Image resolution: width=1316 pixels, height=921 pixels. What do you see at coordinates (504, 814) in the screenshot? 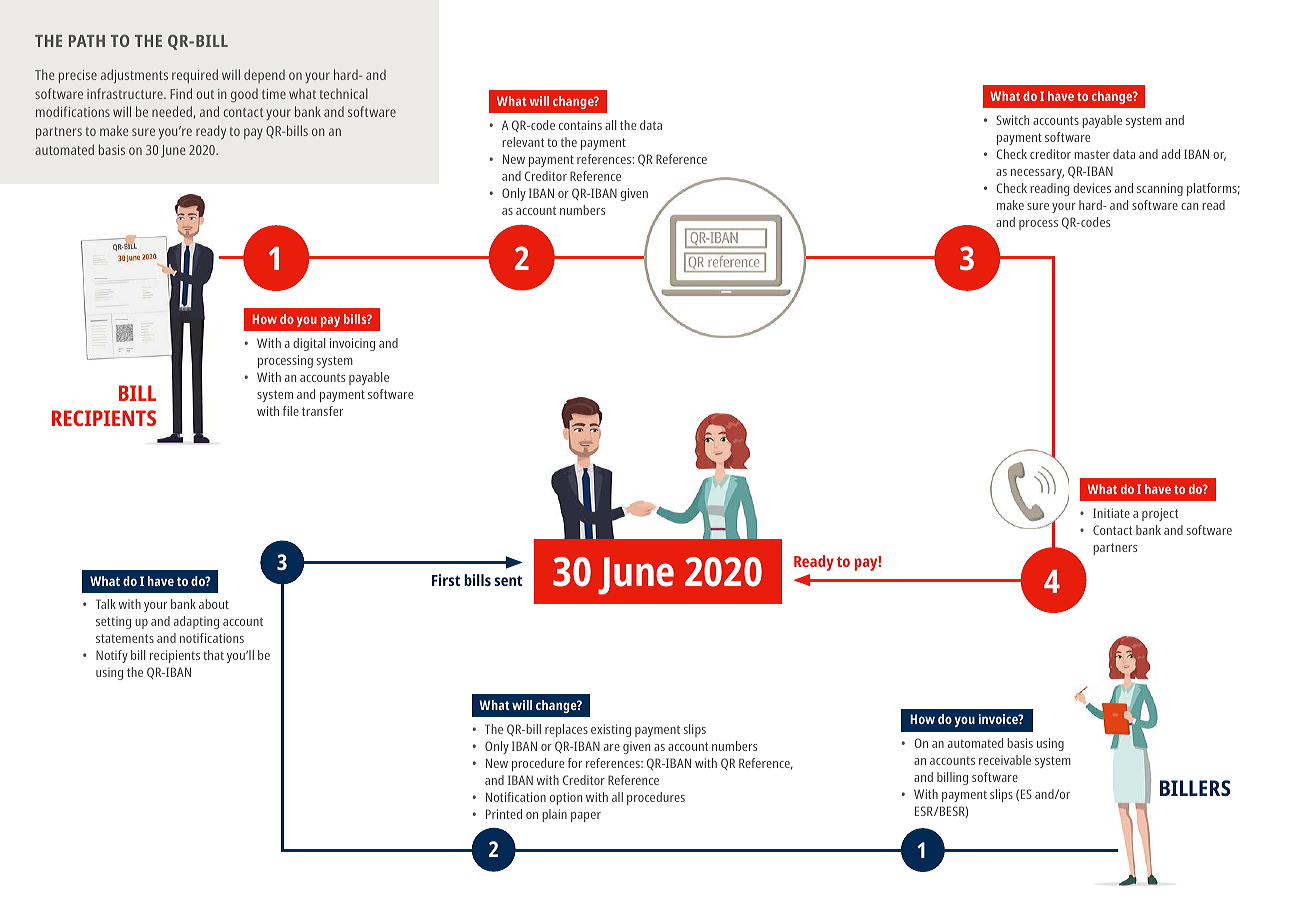
I see `Printed` at bounding box center [504, 814].
